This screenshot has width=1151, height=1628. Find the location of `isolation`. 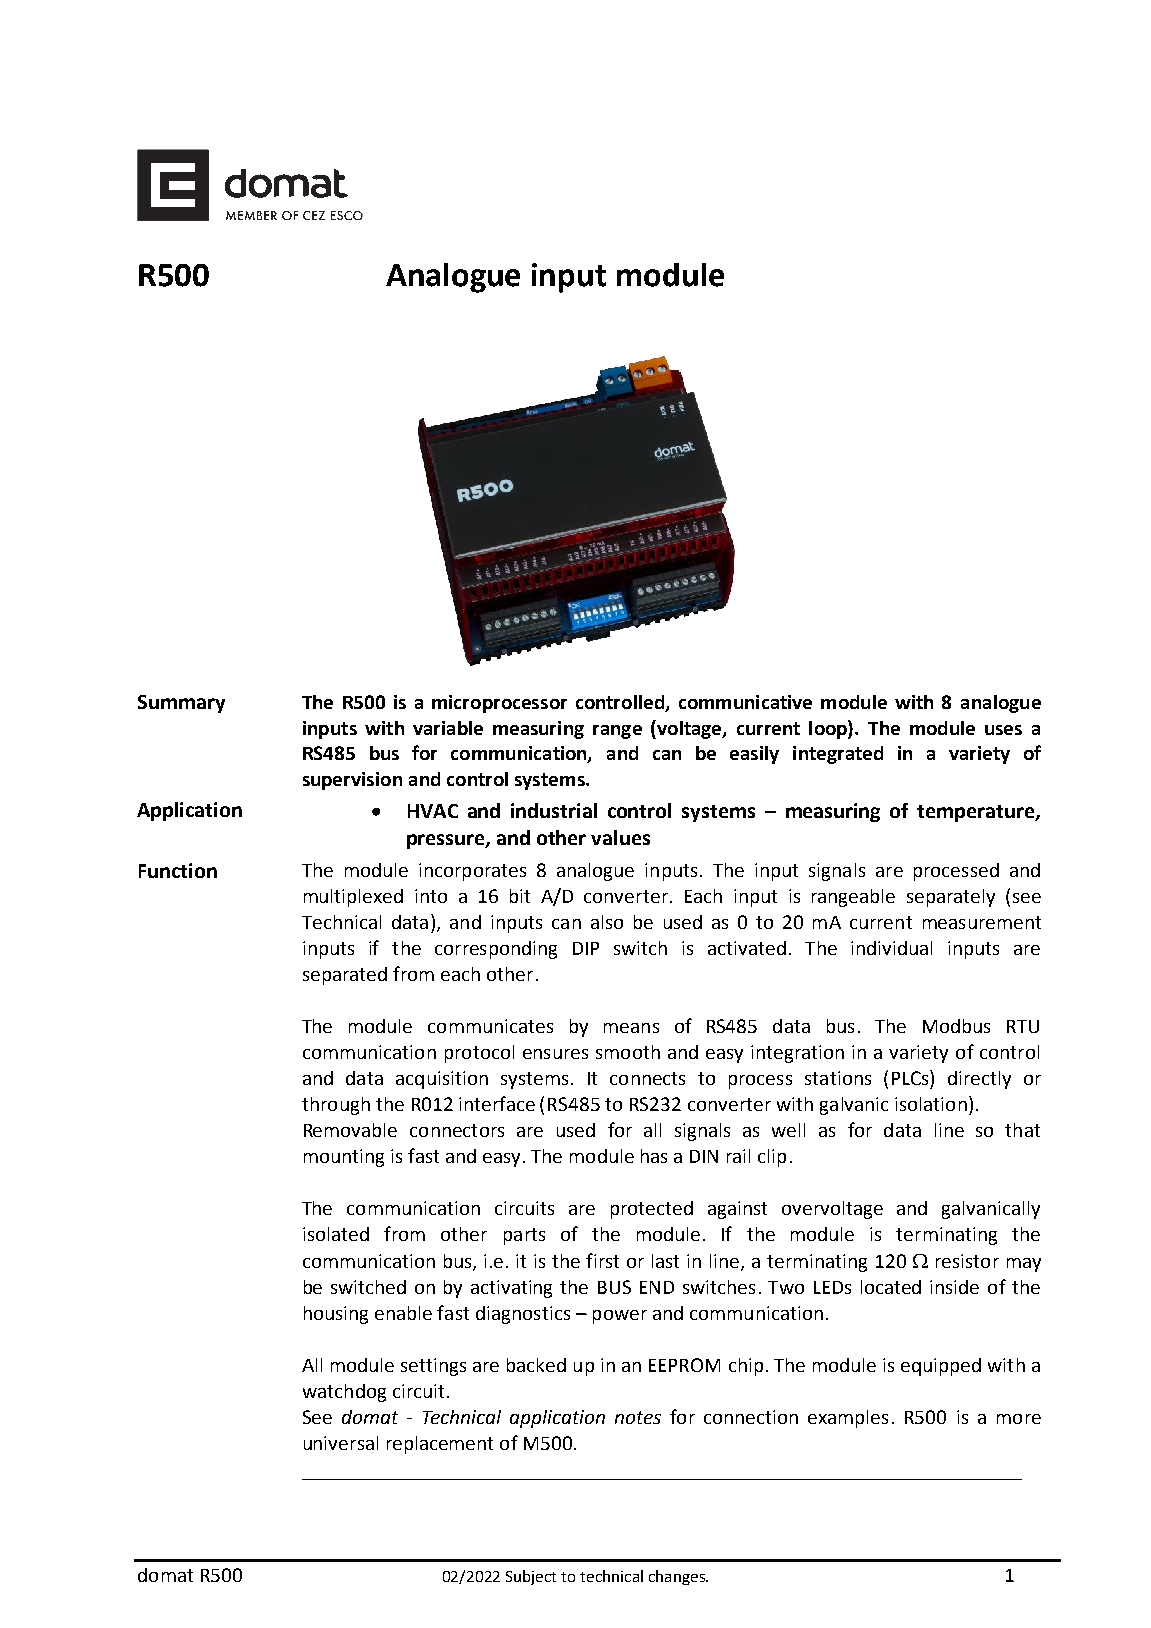

isolation is located at coordinates (931, 1104).
